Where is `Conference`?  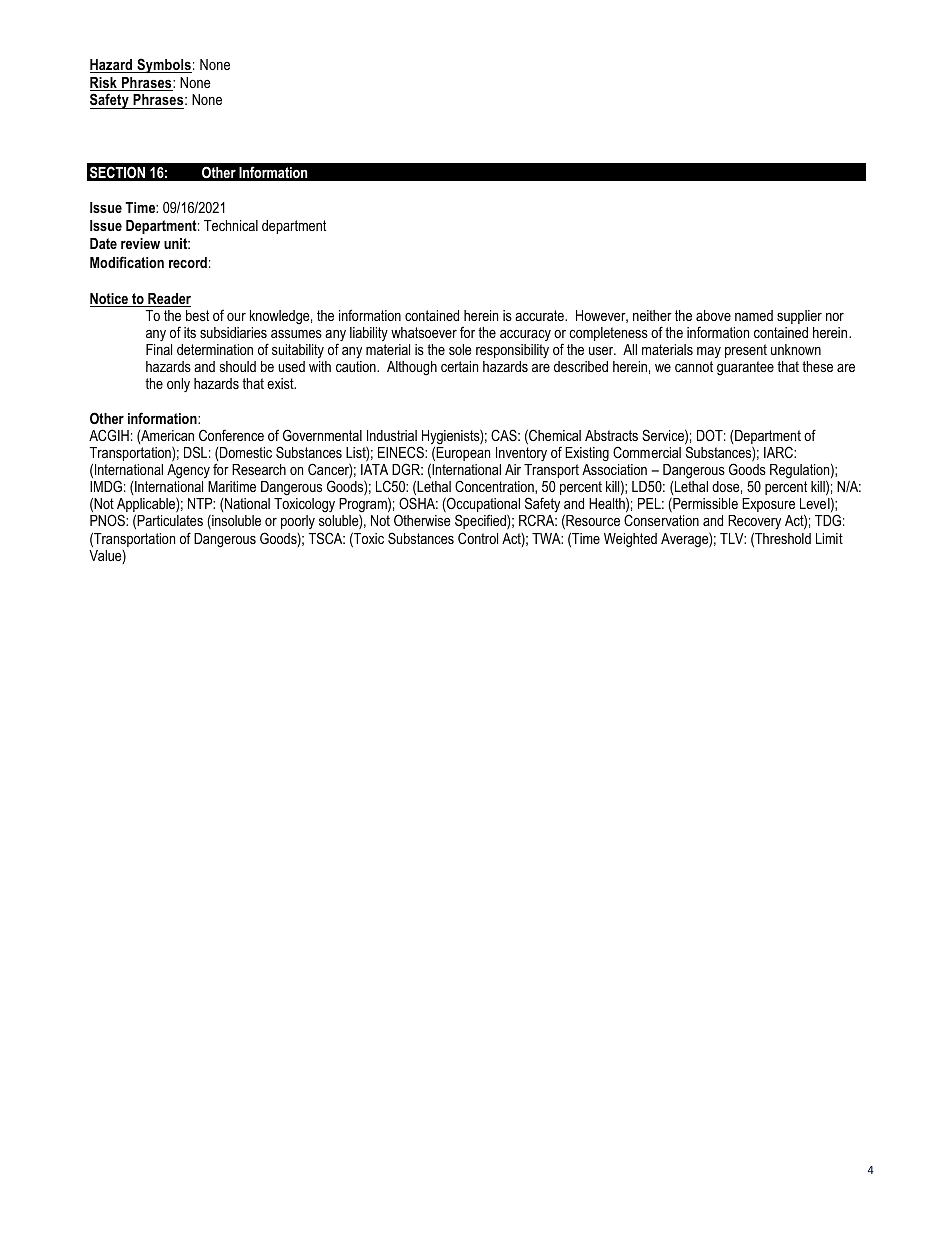
Conference is located at coordinates (231, 435).
